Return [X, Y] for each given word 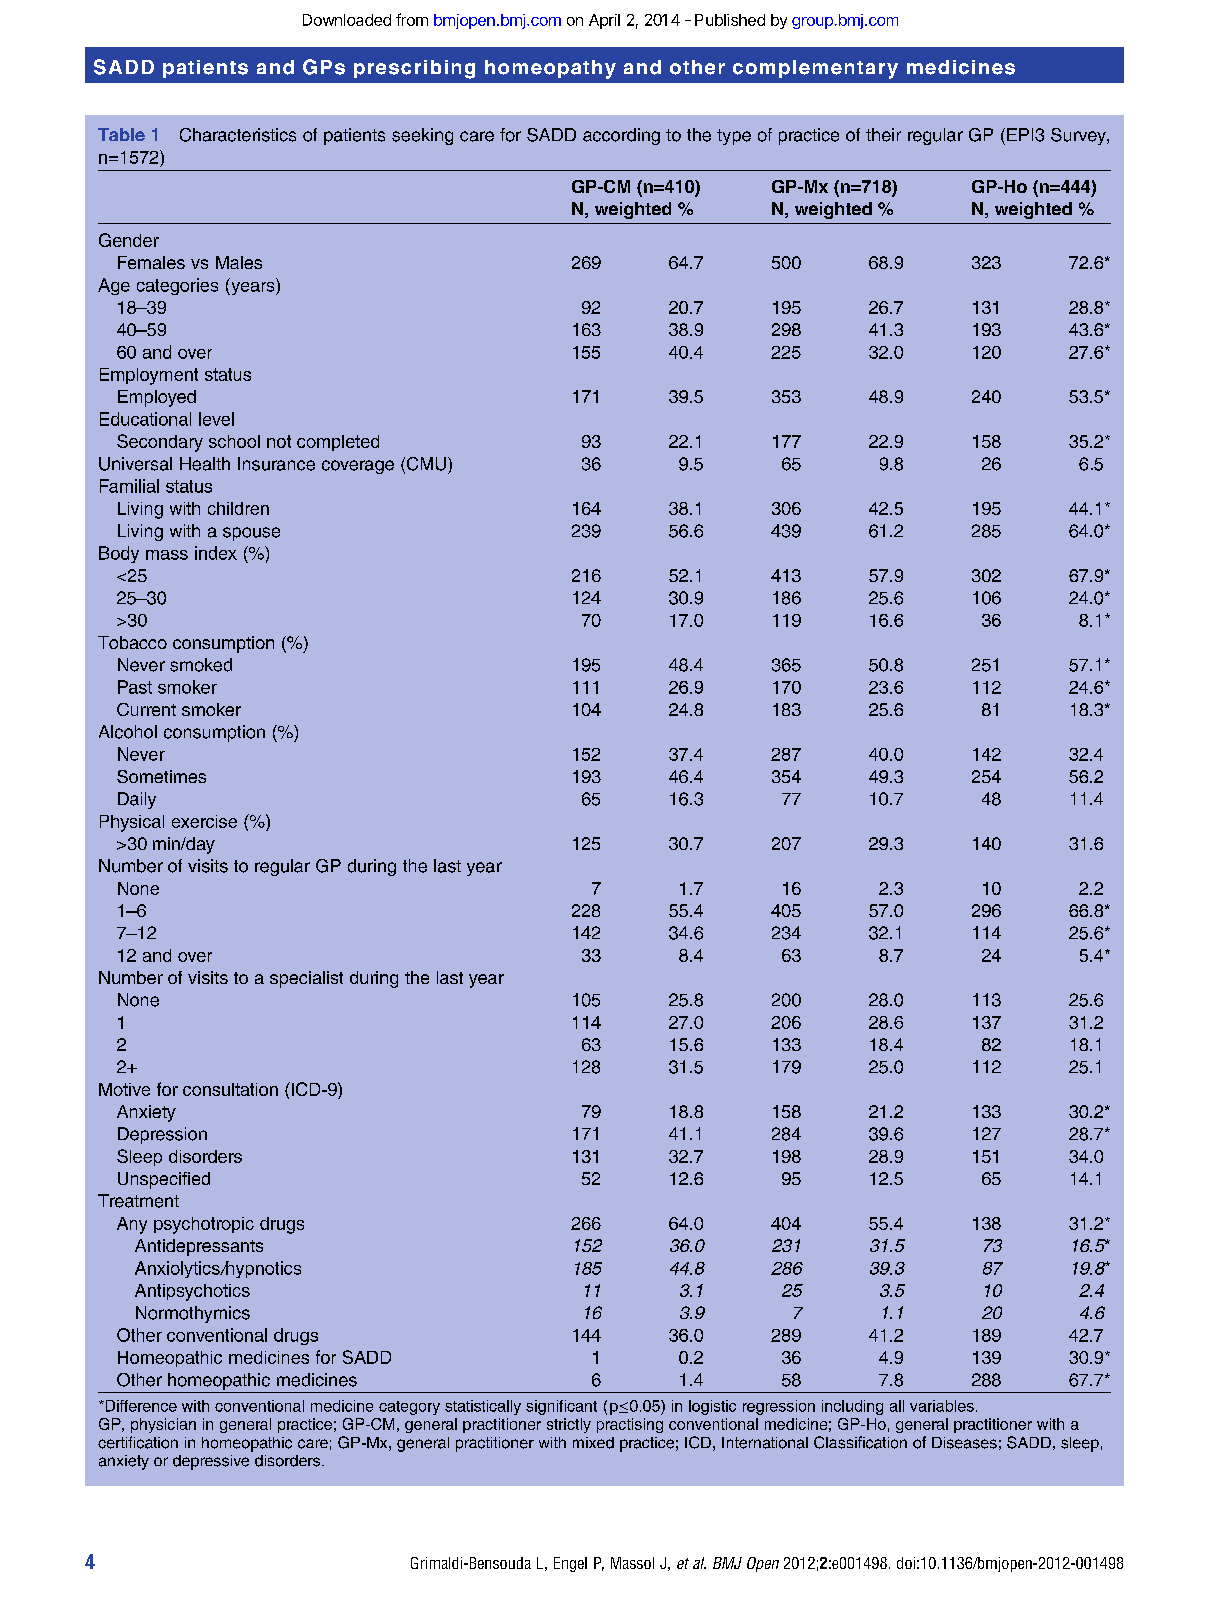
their [883, 135]
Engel [570, 1564]
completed [338, 443]
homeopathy [550, 69]
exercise [204, 821]
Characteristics [238, 135]
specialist [306, 979]
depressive [211, 1462]
